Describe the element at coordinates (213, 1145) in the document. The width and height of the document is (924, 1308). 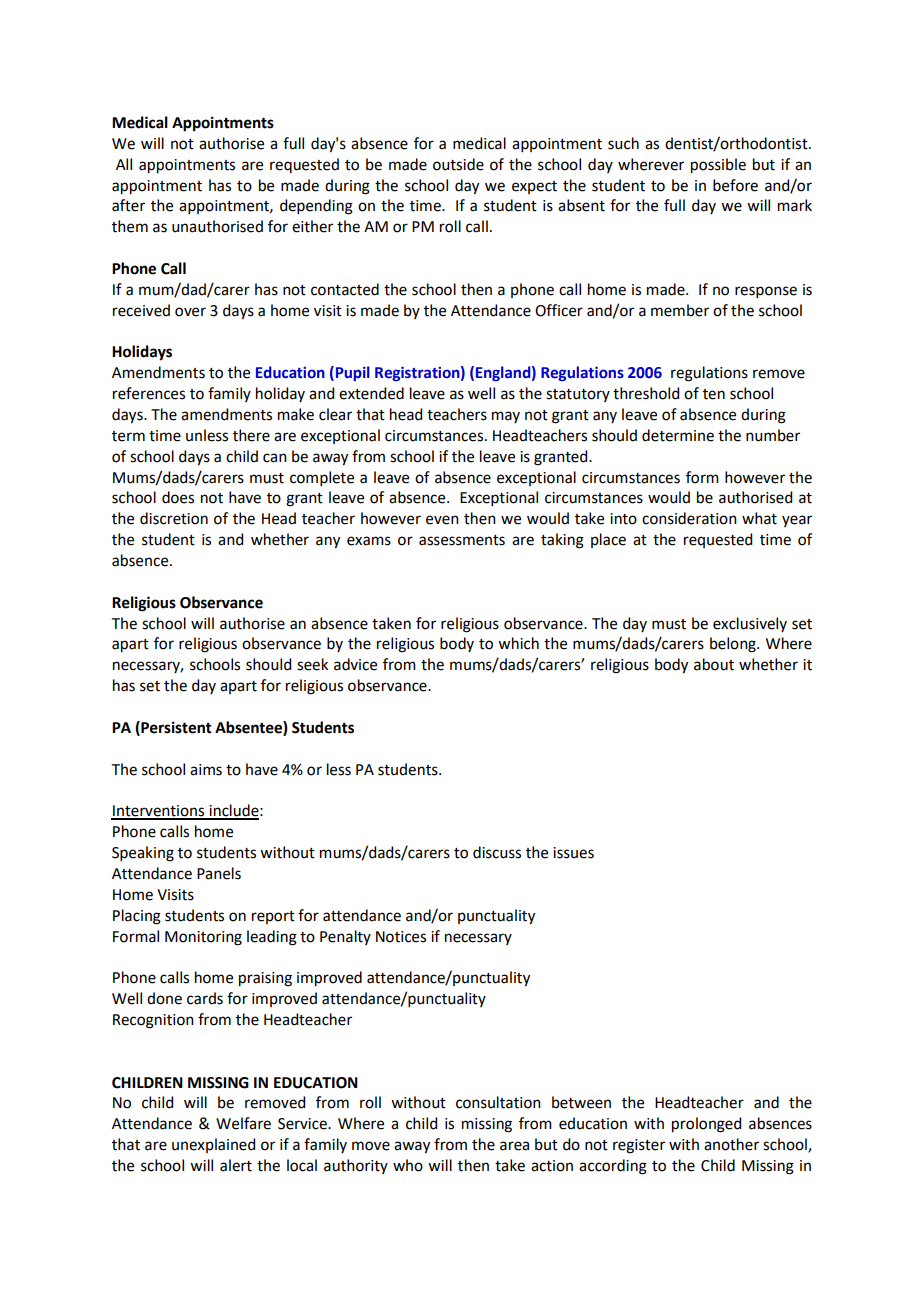
I see `unexplained` at that location.
